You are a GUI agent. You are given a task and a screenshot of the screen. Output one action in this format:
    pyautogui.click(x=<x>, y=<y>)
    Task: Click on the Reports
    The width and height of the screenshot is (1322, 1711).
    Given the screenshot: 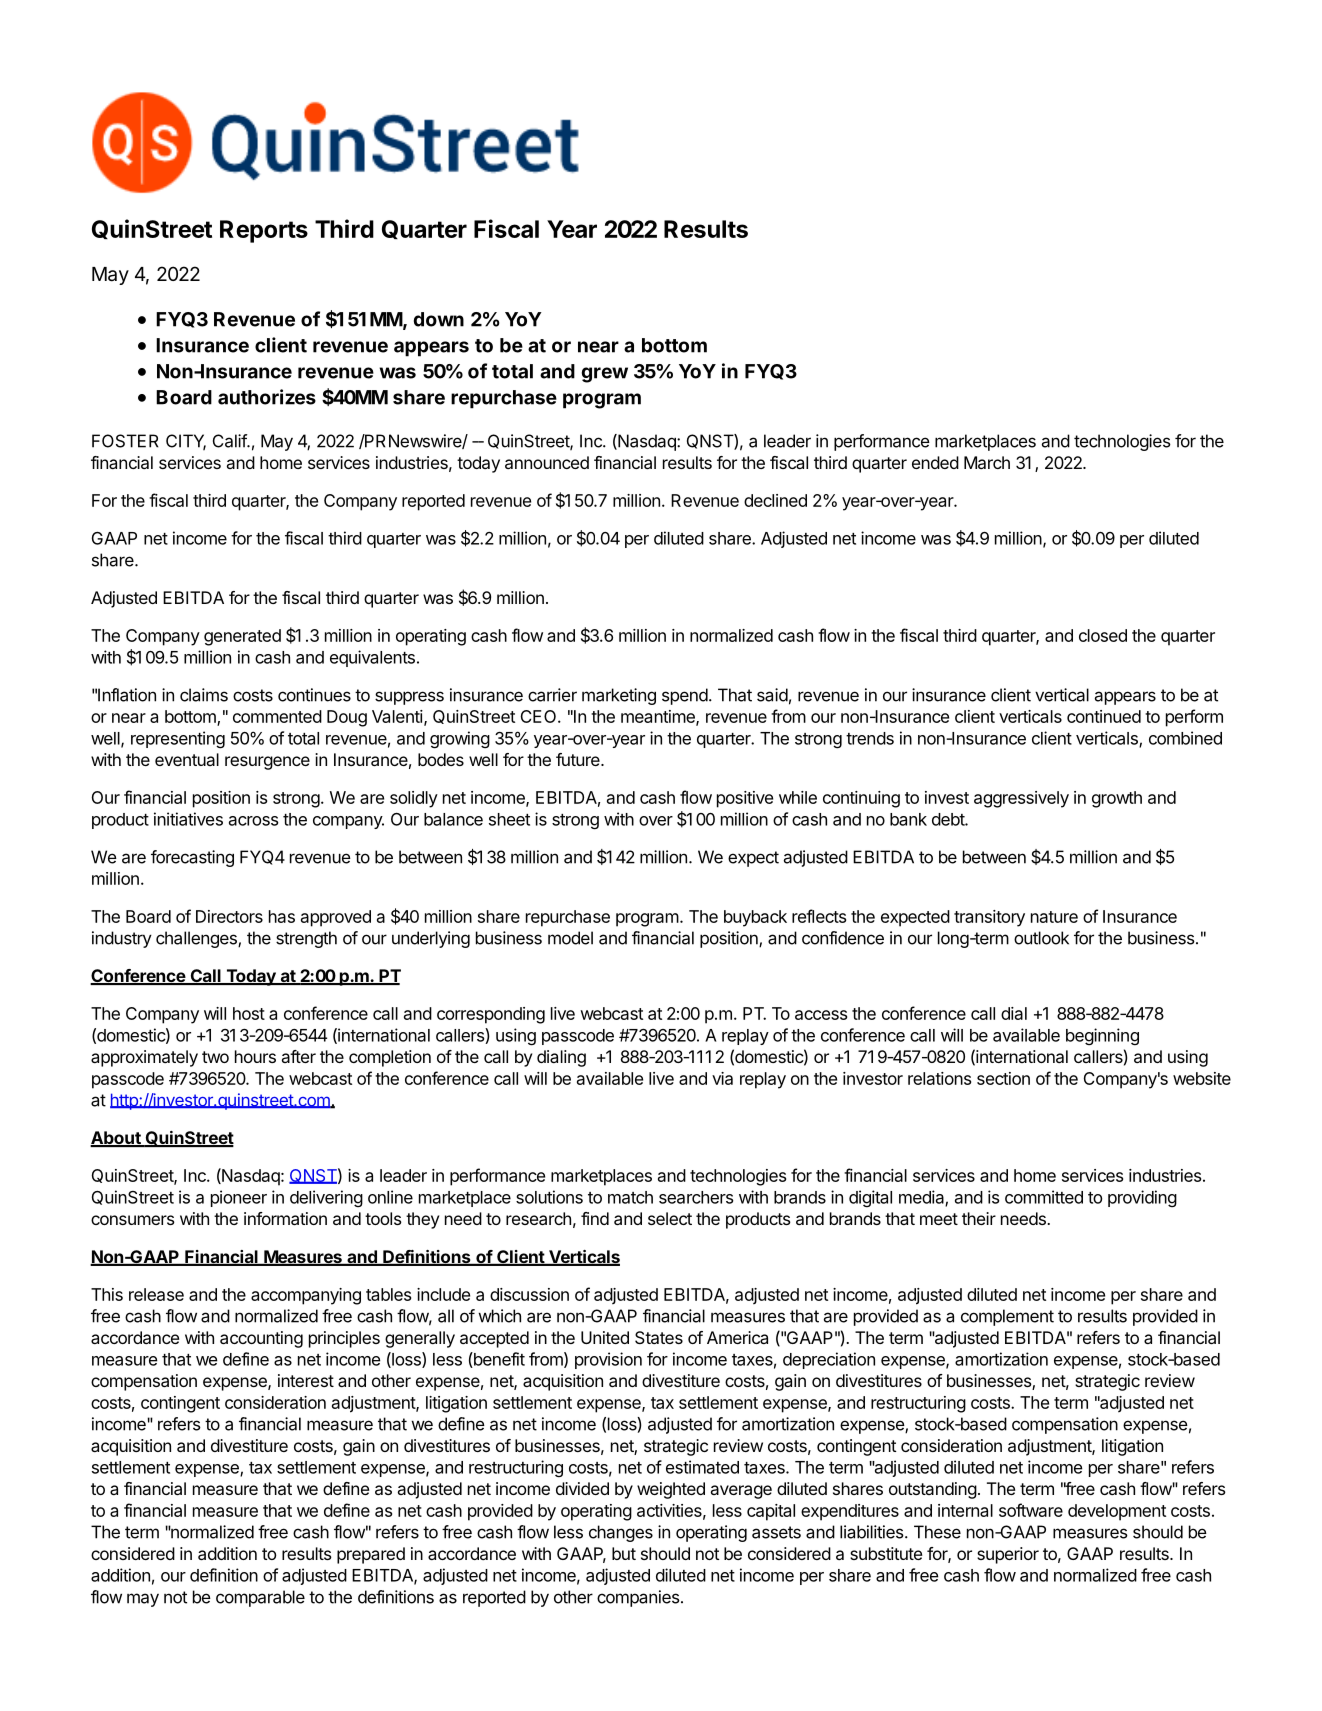 What is the action you would take?
    pyautogui.click(x=264, y=231)
